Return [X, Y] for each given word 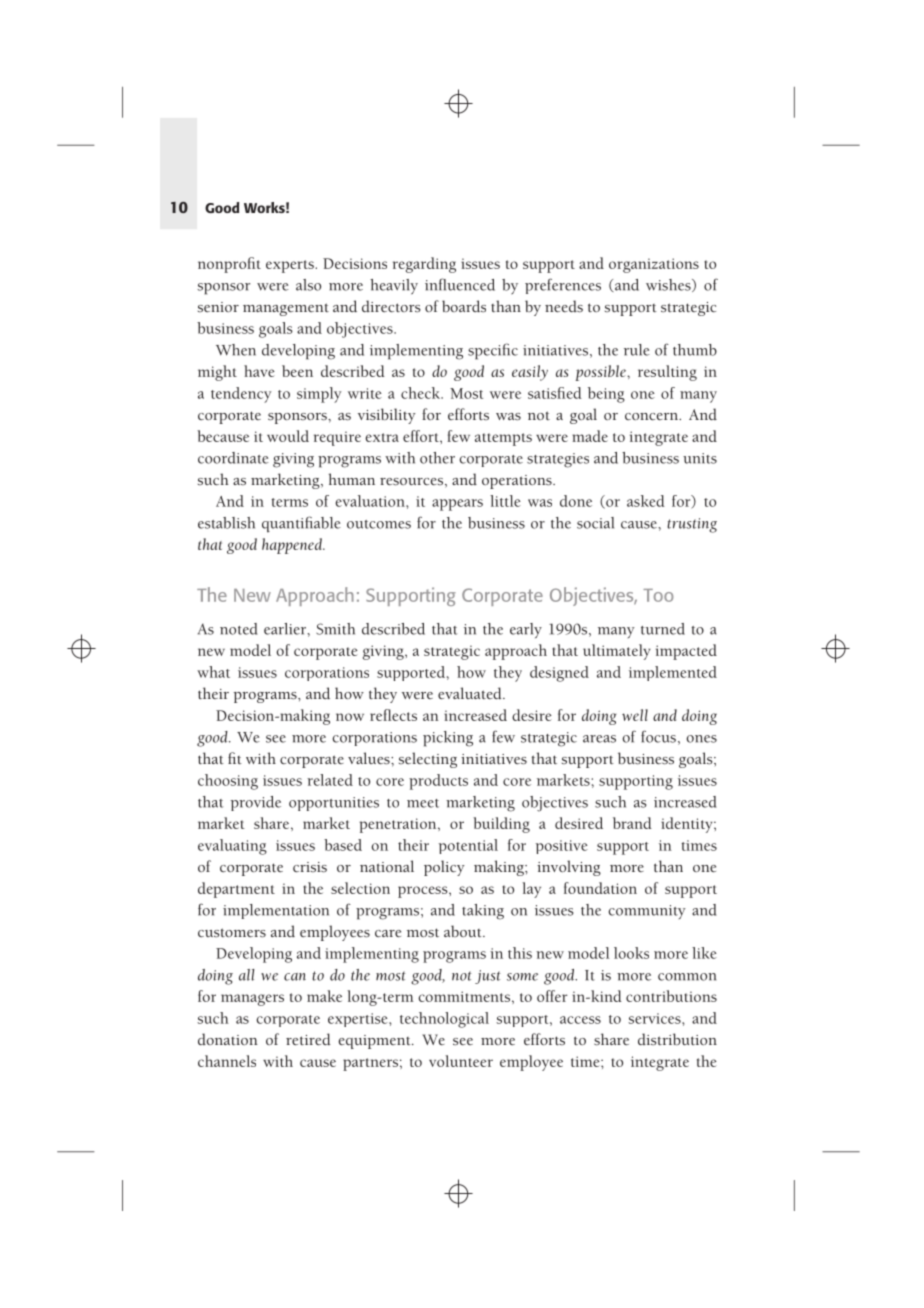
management [286, 309]
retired [308, 1039]
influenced [460, 284]
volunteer [461, 1061]
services [655, 1018]
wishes [669, 285]
